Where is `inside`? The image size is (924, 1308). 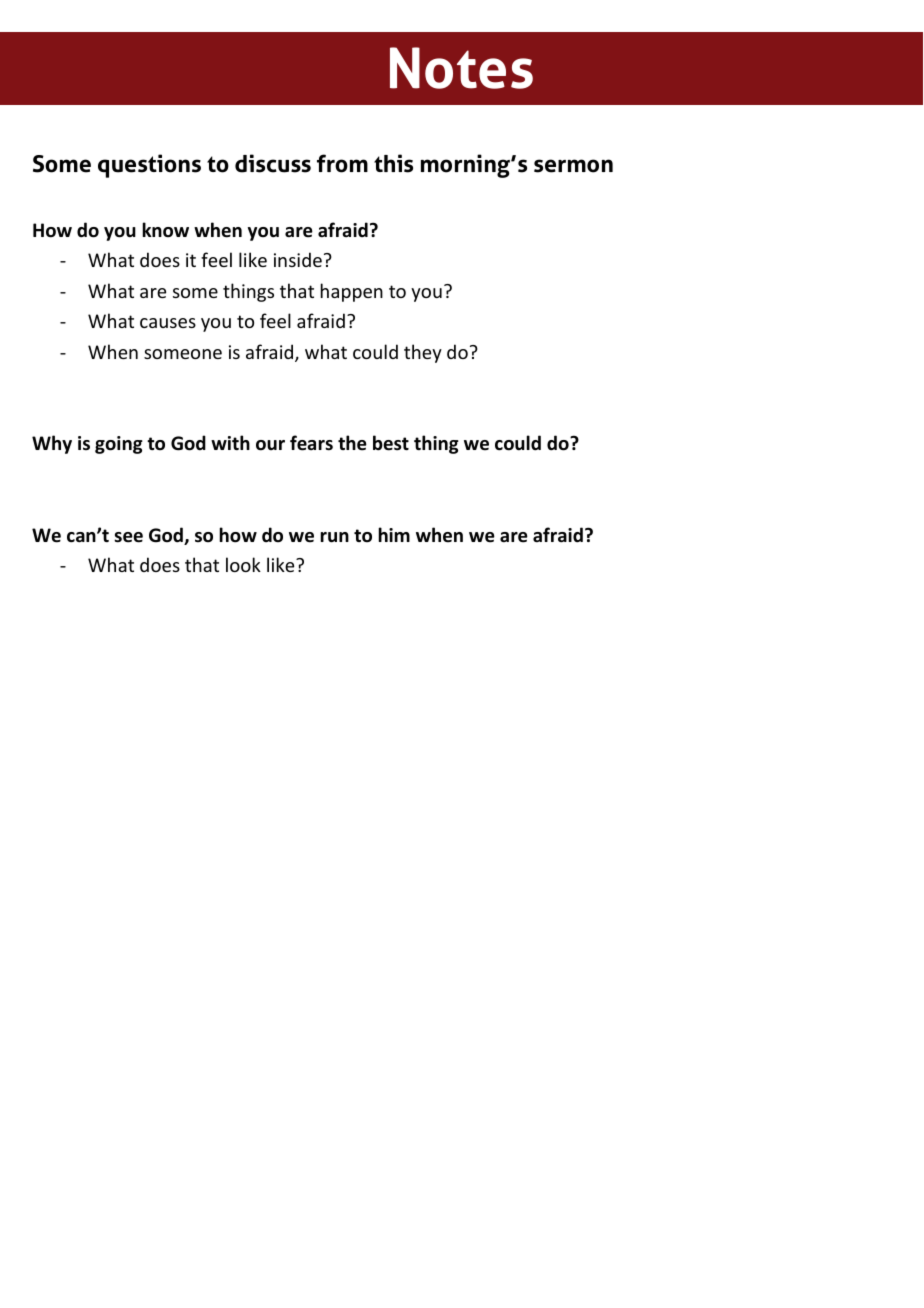 inside is located at coordinates (298, 259).
